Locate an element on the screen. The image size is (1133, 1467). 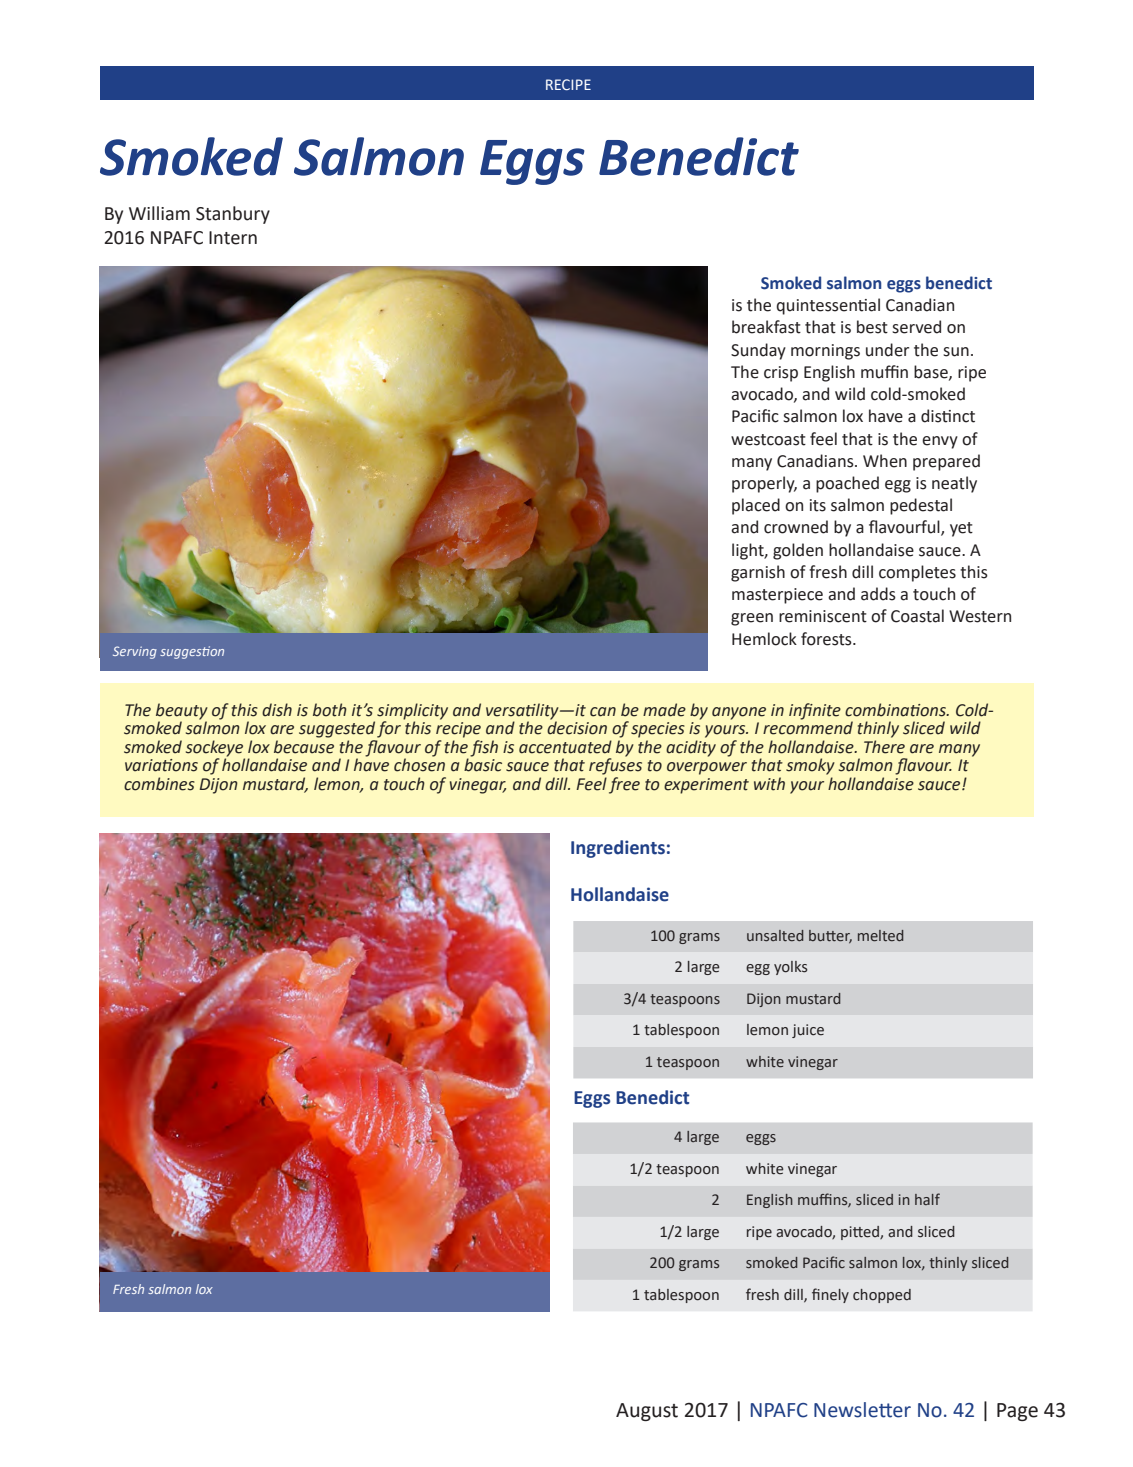
served is located at coordinates (916, 327).
